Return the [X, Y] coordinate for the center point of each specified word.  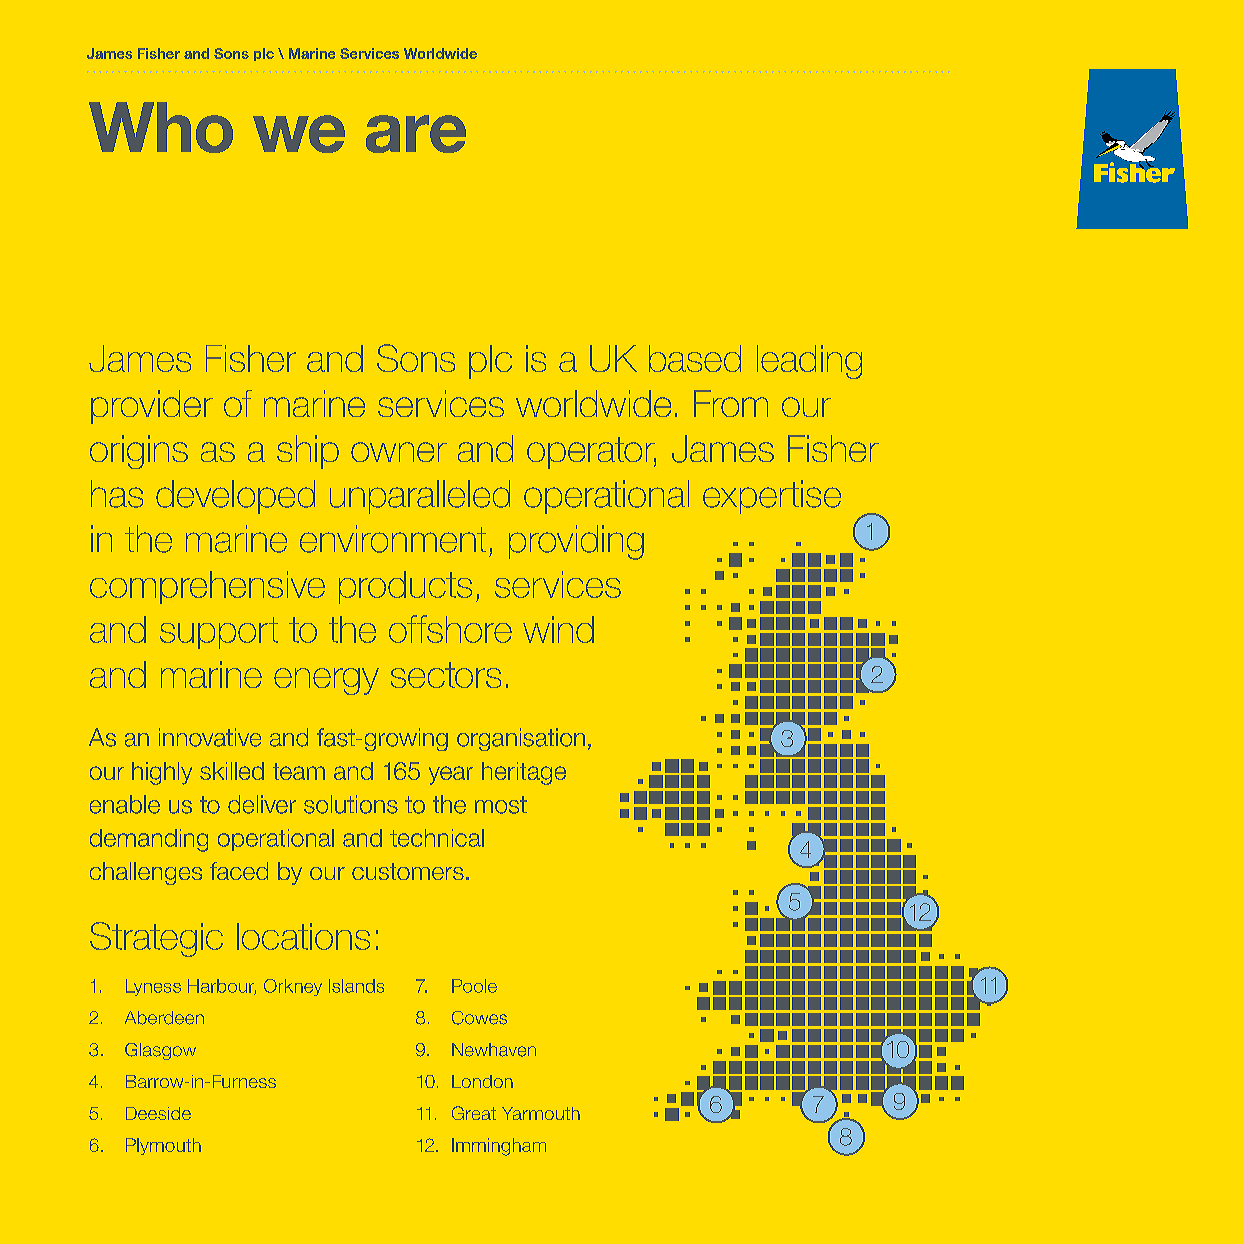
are [416, 134]
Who [161, 127]
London [482, 1081]
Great [474, 1113]
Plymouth [163, 1146]
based [695, 358]
